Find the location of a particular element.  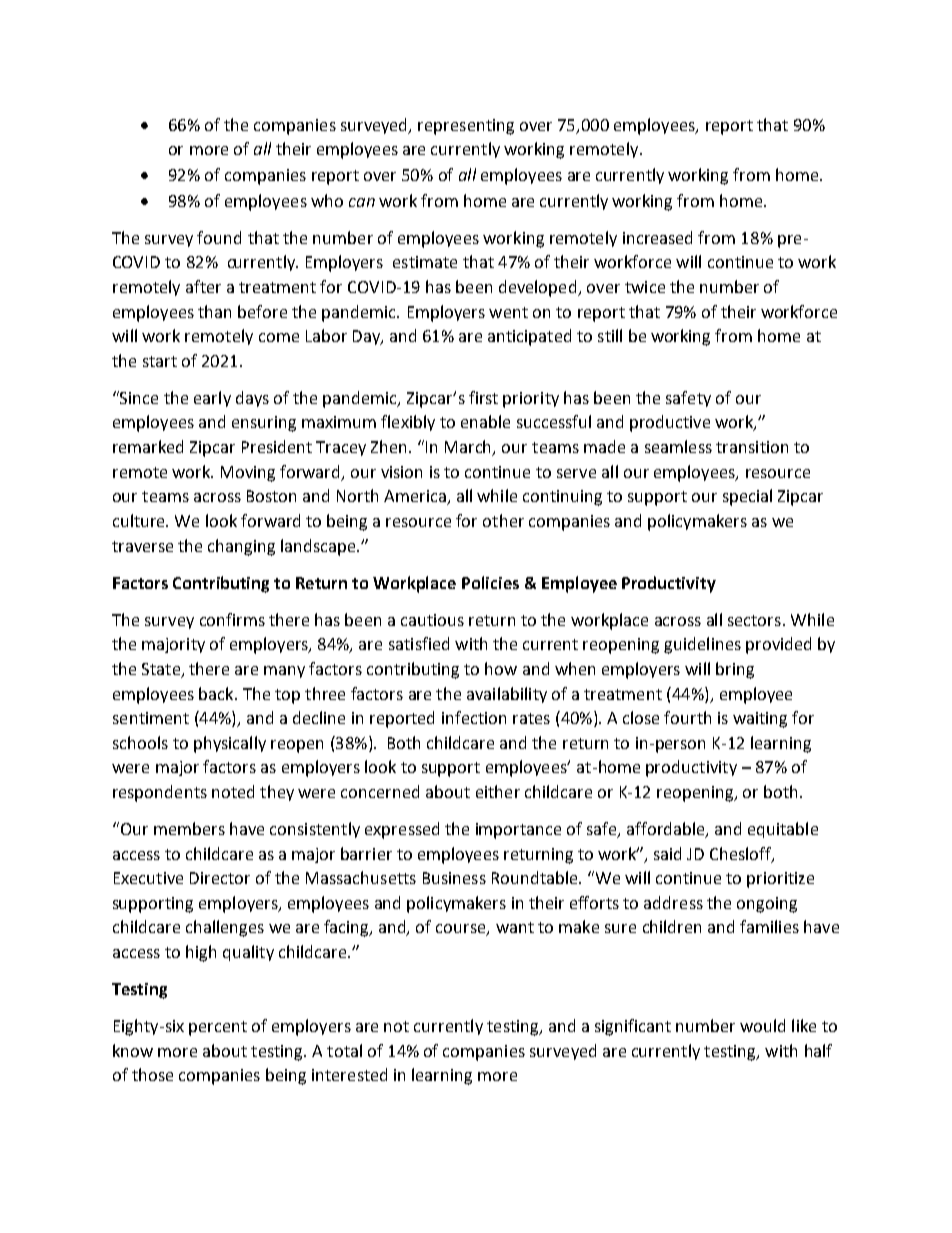

than is located at coordinates (214, 311).
